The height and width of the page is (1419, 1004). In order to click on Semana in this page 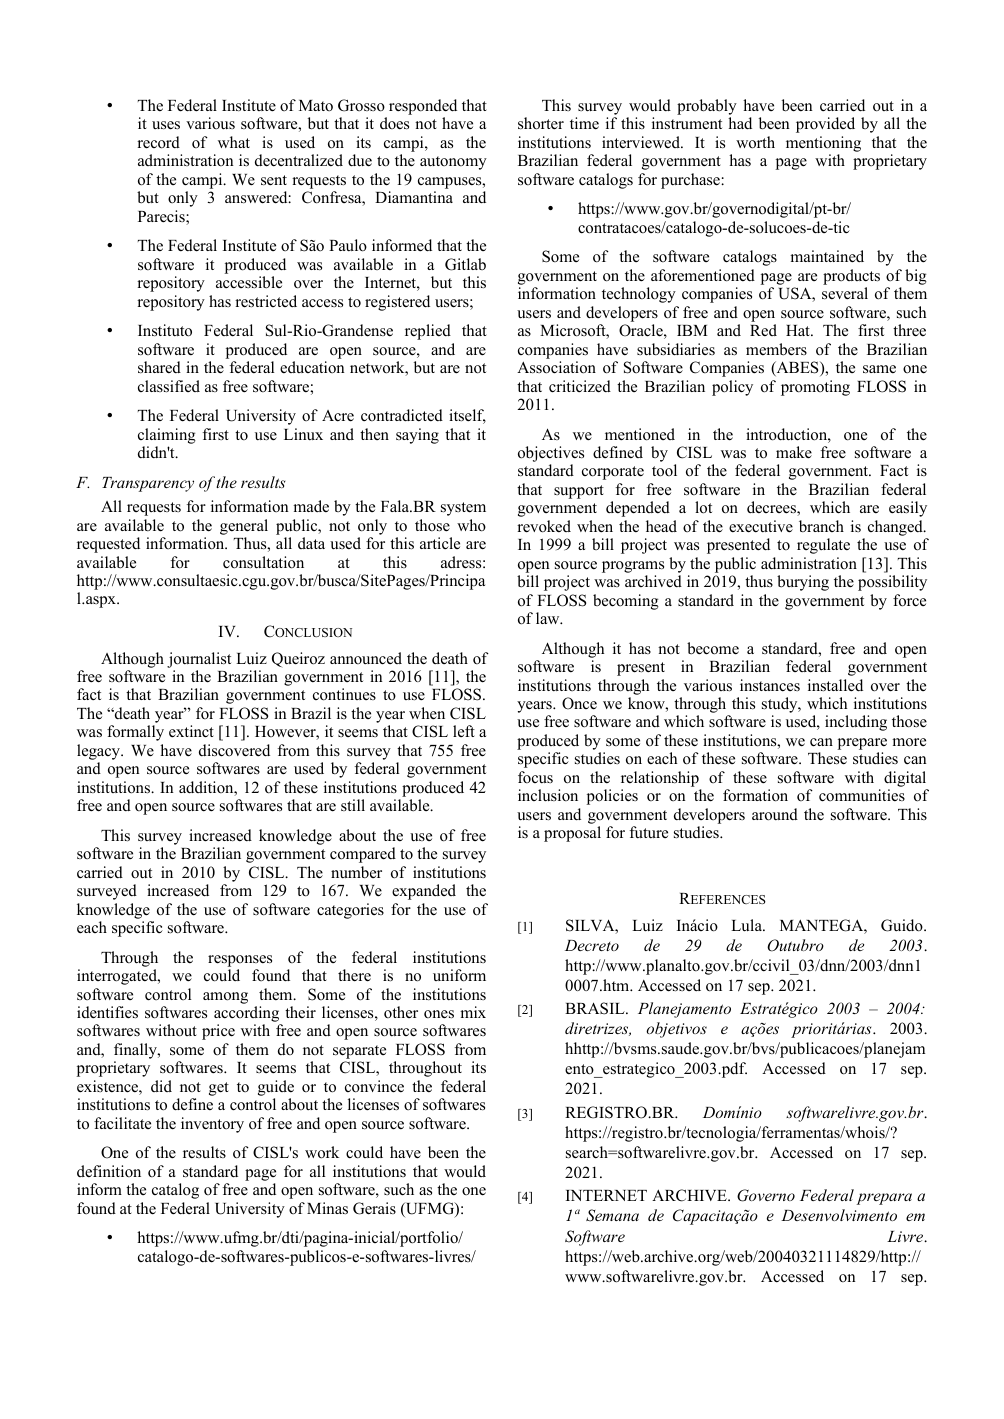, I will do `click(612, 1215)`.
